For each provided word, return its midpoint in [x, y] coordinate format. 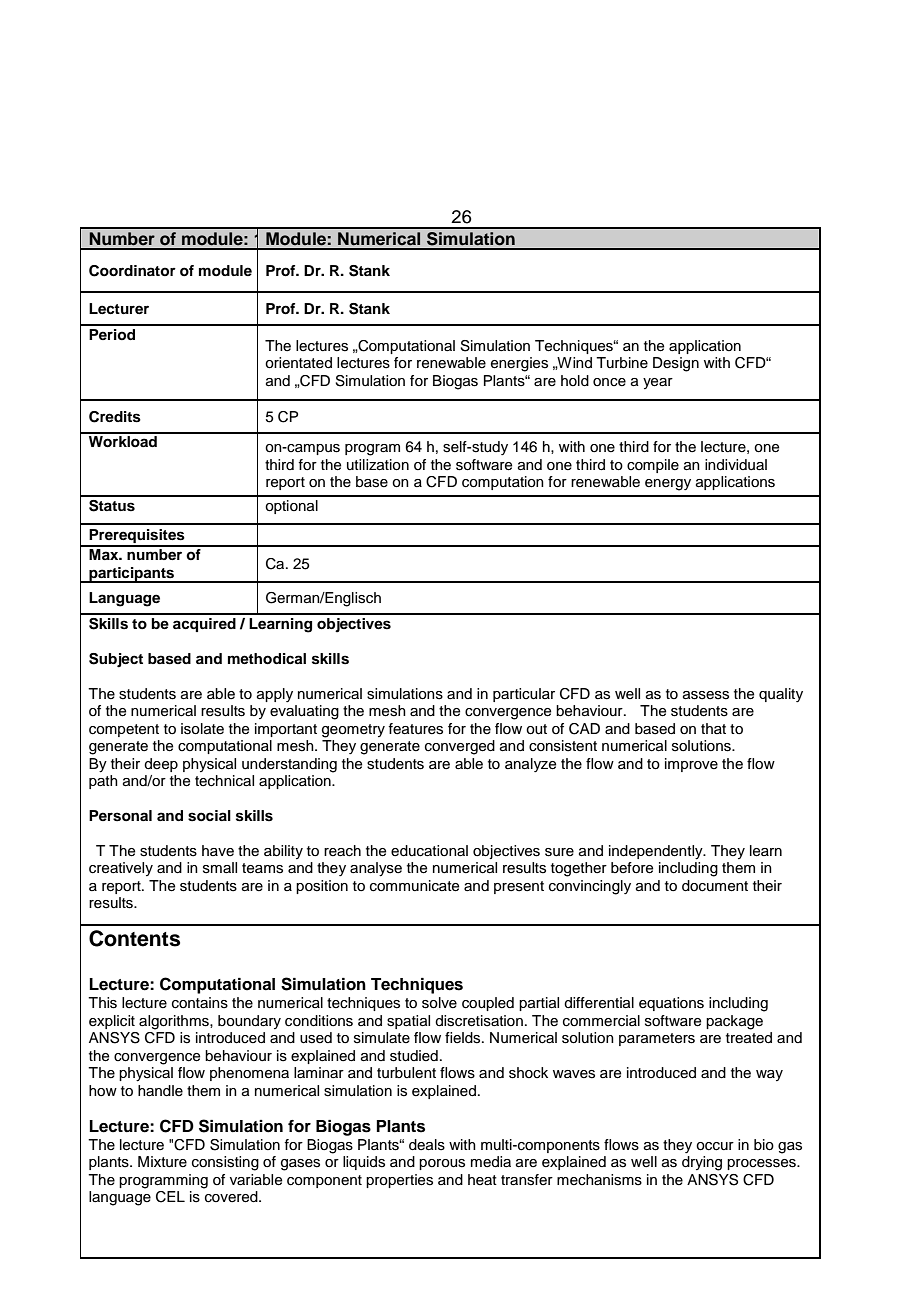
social [209, 816]
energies [519, 364]
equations [671, 1004]
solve [439, 1003]
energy [668, 485]
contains [200, 1003]
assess [706, 695]
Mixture [162, 1161]
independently [657, 852]
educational [429, 851]
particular [524, 695]
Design [676, 364]
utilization [378, 465]
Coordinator [132, 271]
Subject [116, 660]
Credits [115, 417]
